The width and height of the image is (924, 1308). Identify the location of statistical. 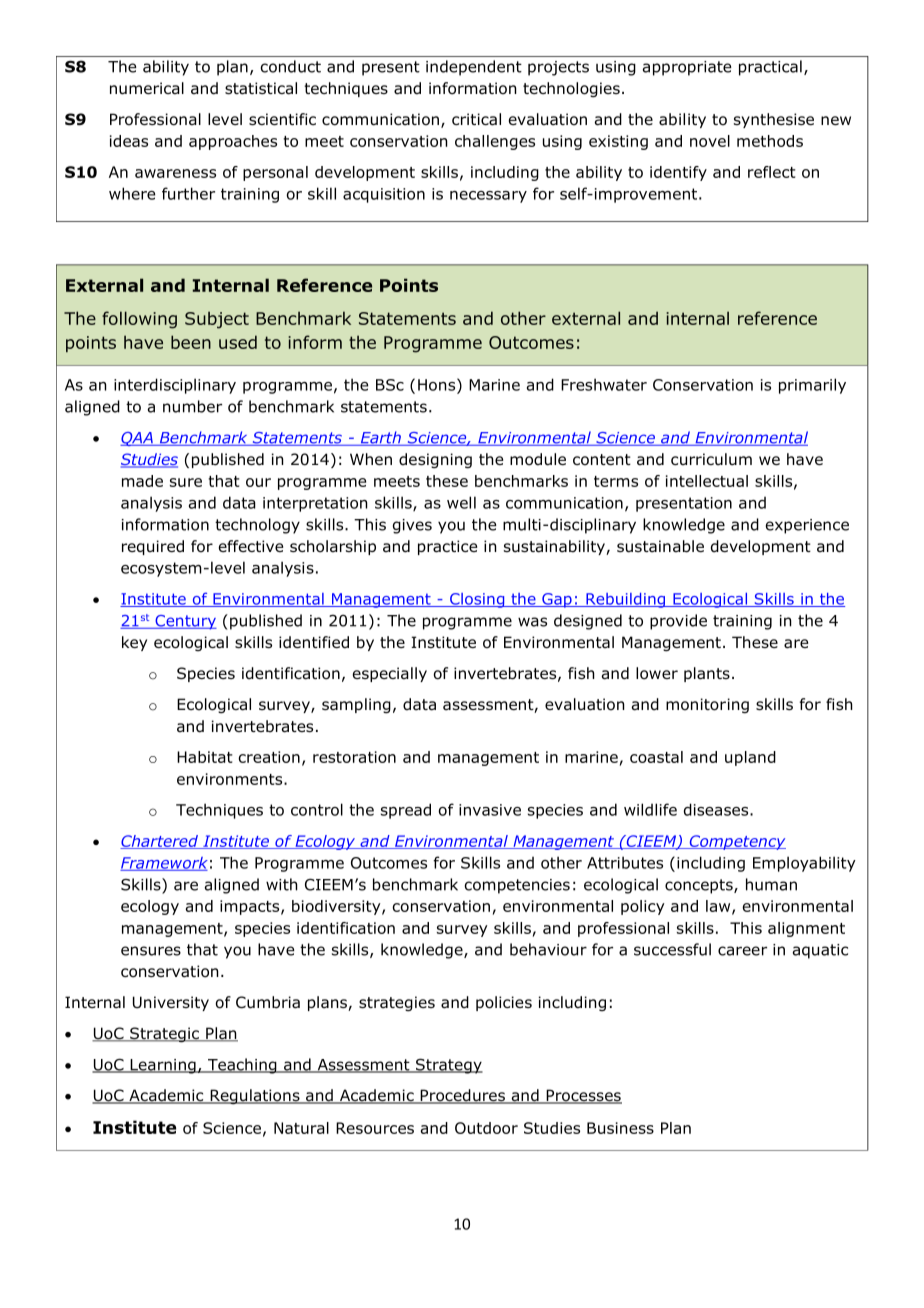
(261, 88).
